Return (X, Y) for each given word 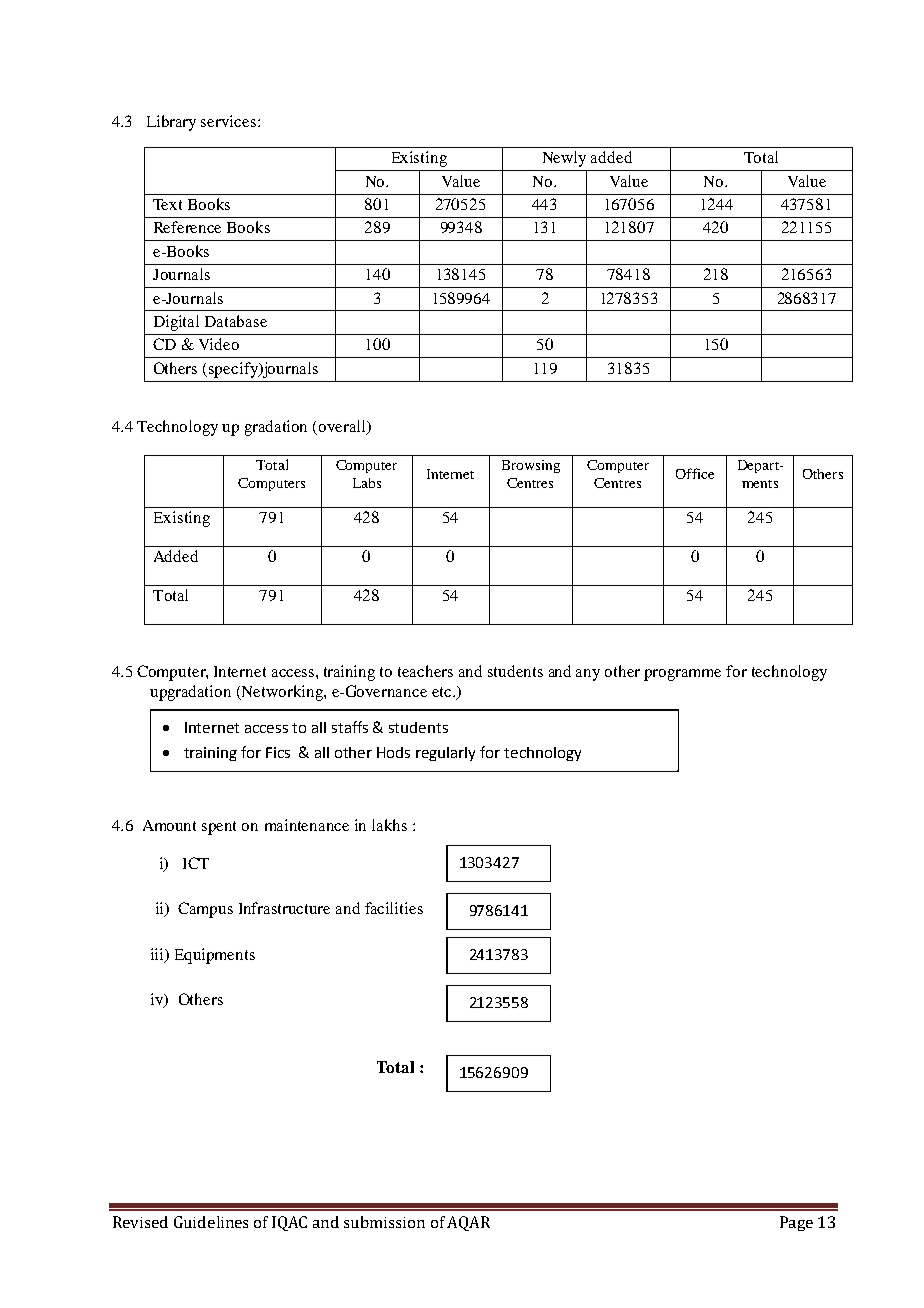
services (228, 121)
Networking (282, 693)
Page (796, 1223)
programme (682, 675)
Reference (187, 227)
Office (695, 473)
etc (443, 692)
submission (384, 1222)
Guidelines (211, 1222)
